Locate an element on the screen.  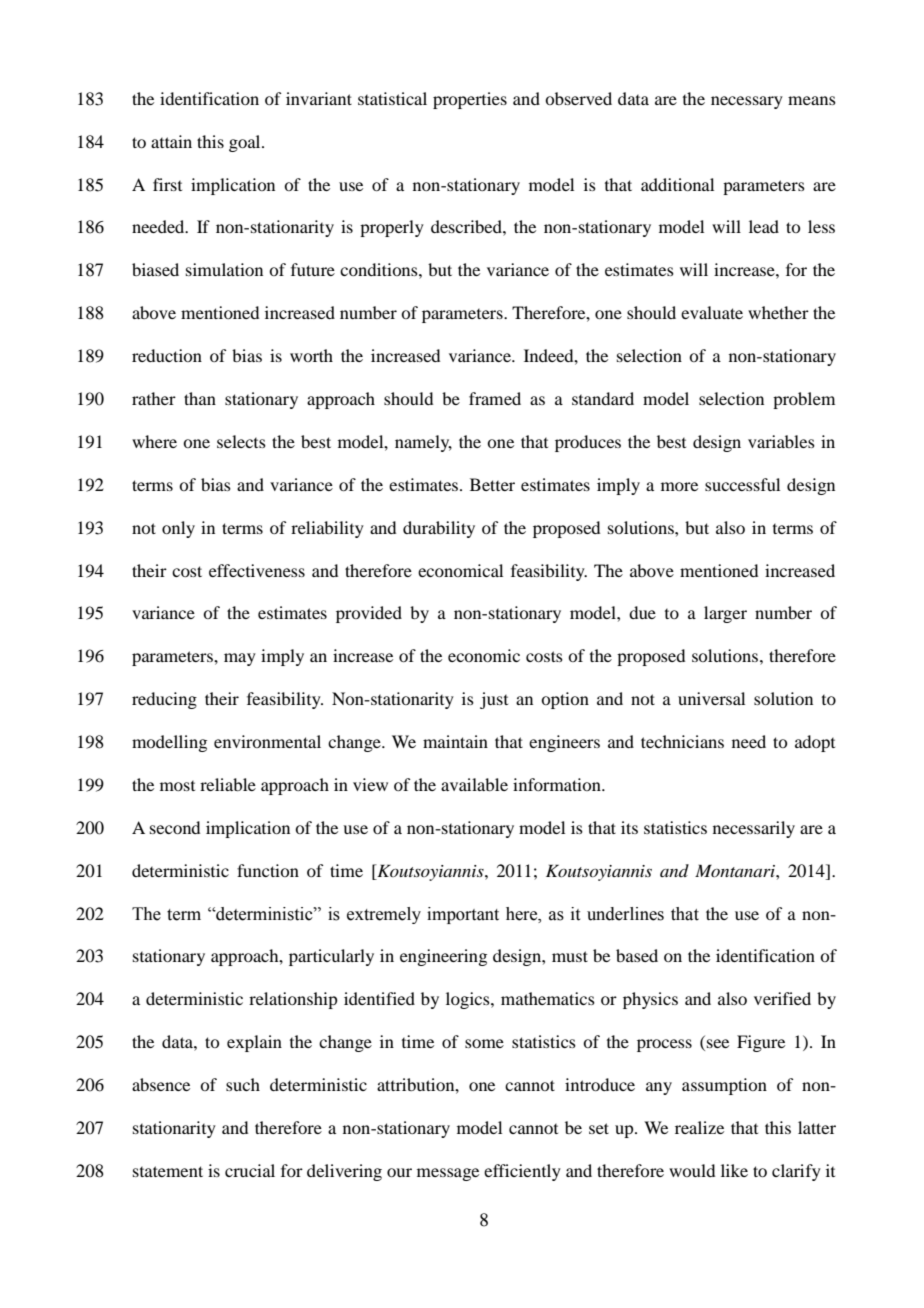
properties is located at coordinates (470, 100).
